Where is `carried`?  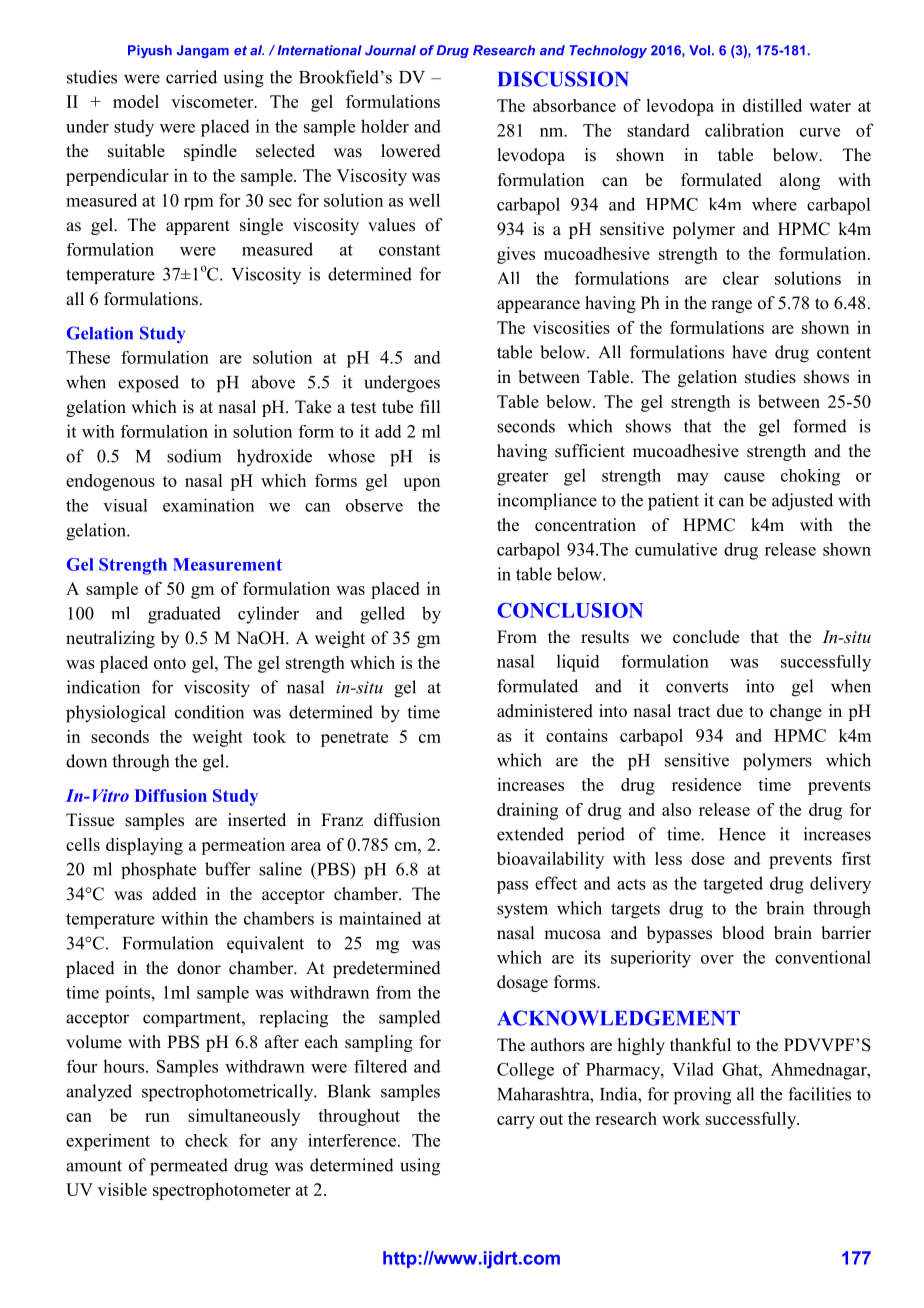 carried is located at coordinates (191, 77).
